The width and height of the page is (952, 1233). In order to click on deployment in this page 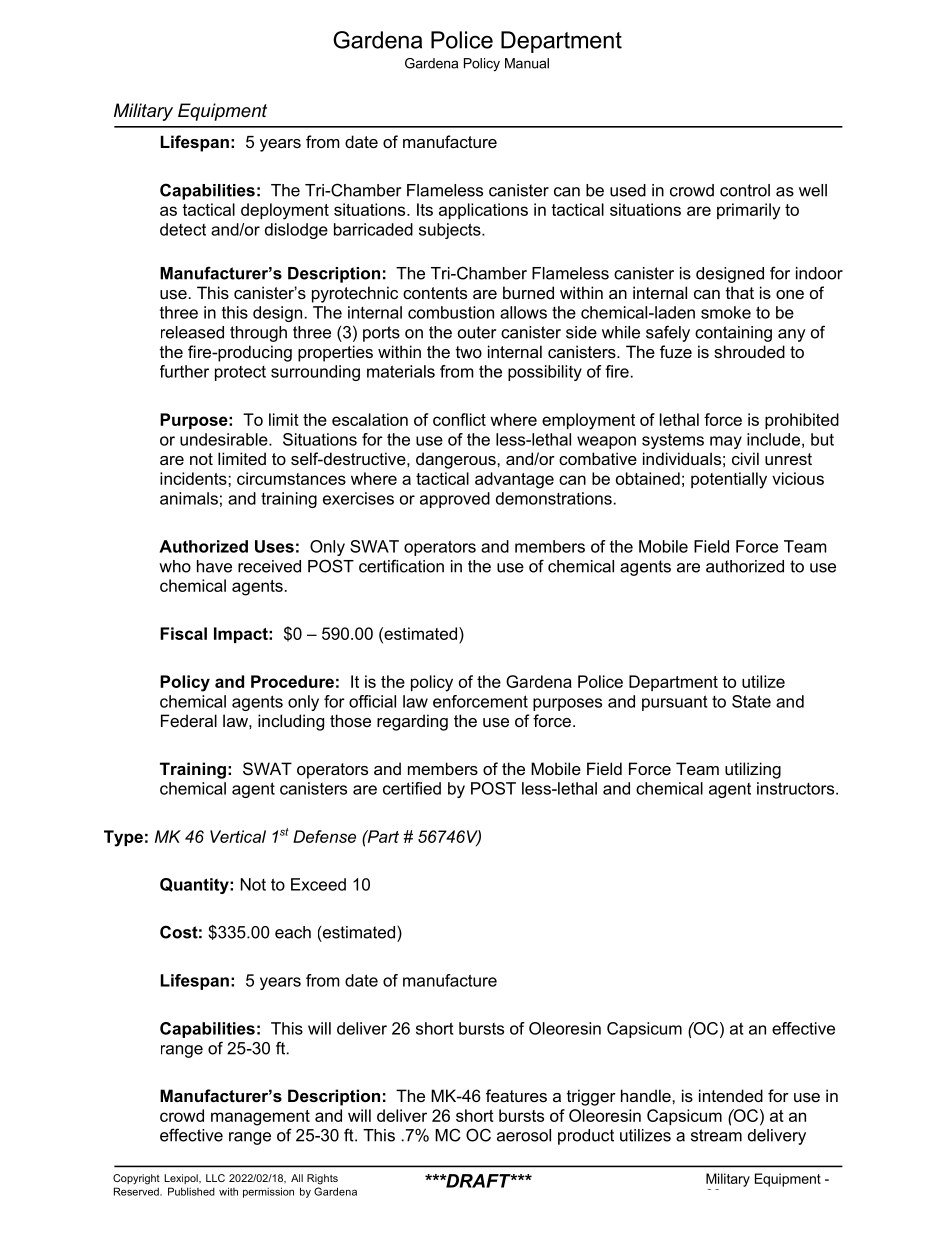, I will do `click(285, 211)`.
